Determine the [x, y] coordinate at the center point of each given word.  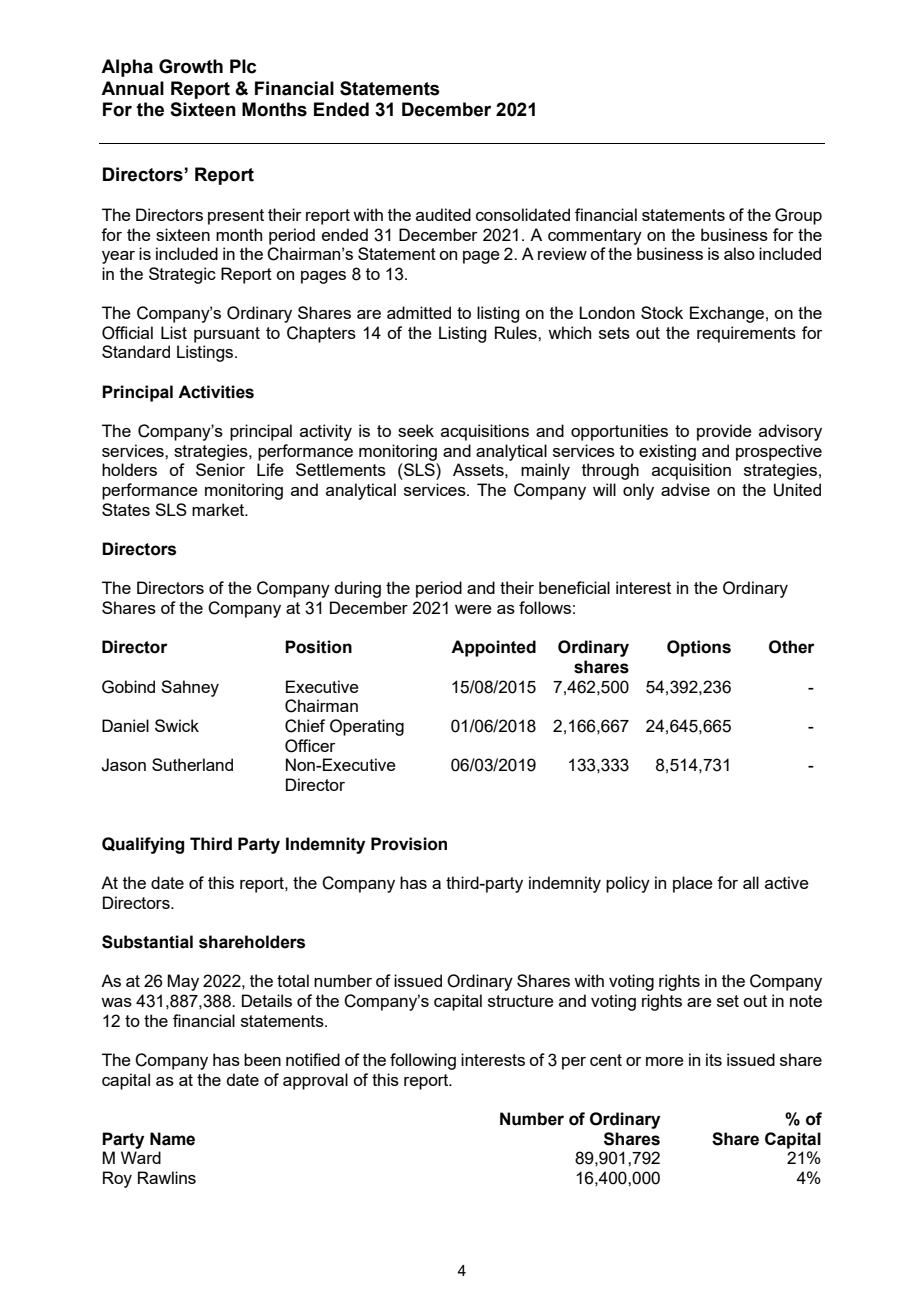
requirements [746, 334]
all [751, 882]
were [473, 609]
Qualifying [143, 845]
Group [798, 216]
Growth [191, 66]
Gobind [128, 687]
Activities [216, 392]
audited [443, 214]
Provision [409, 844]
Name [172, 1139]
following [423, 1061]
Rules [517, 332]
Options [699, 648]
